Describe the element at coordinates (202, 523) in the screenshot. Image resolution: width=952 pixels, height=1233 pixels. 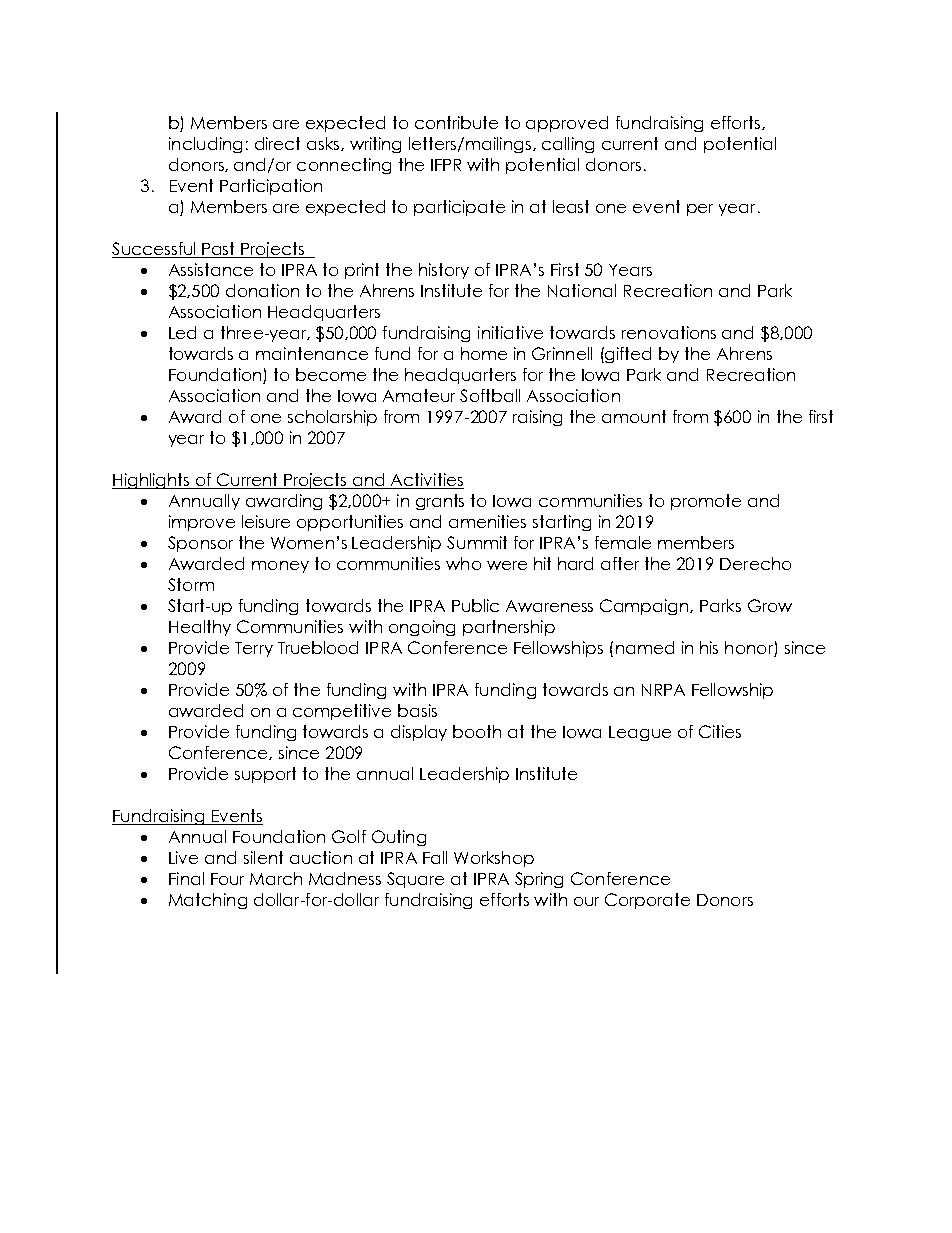
I see `improve` at that location.
